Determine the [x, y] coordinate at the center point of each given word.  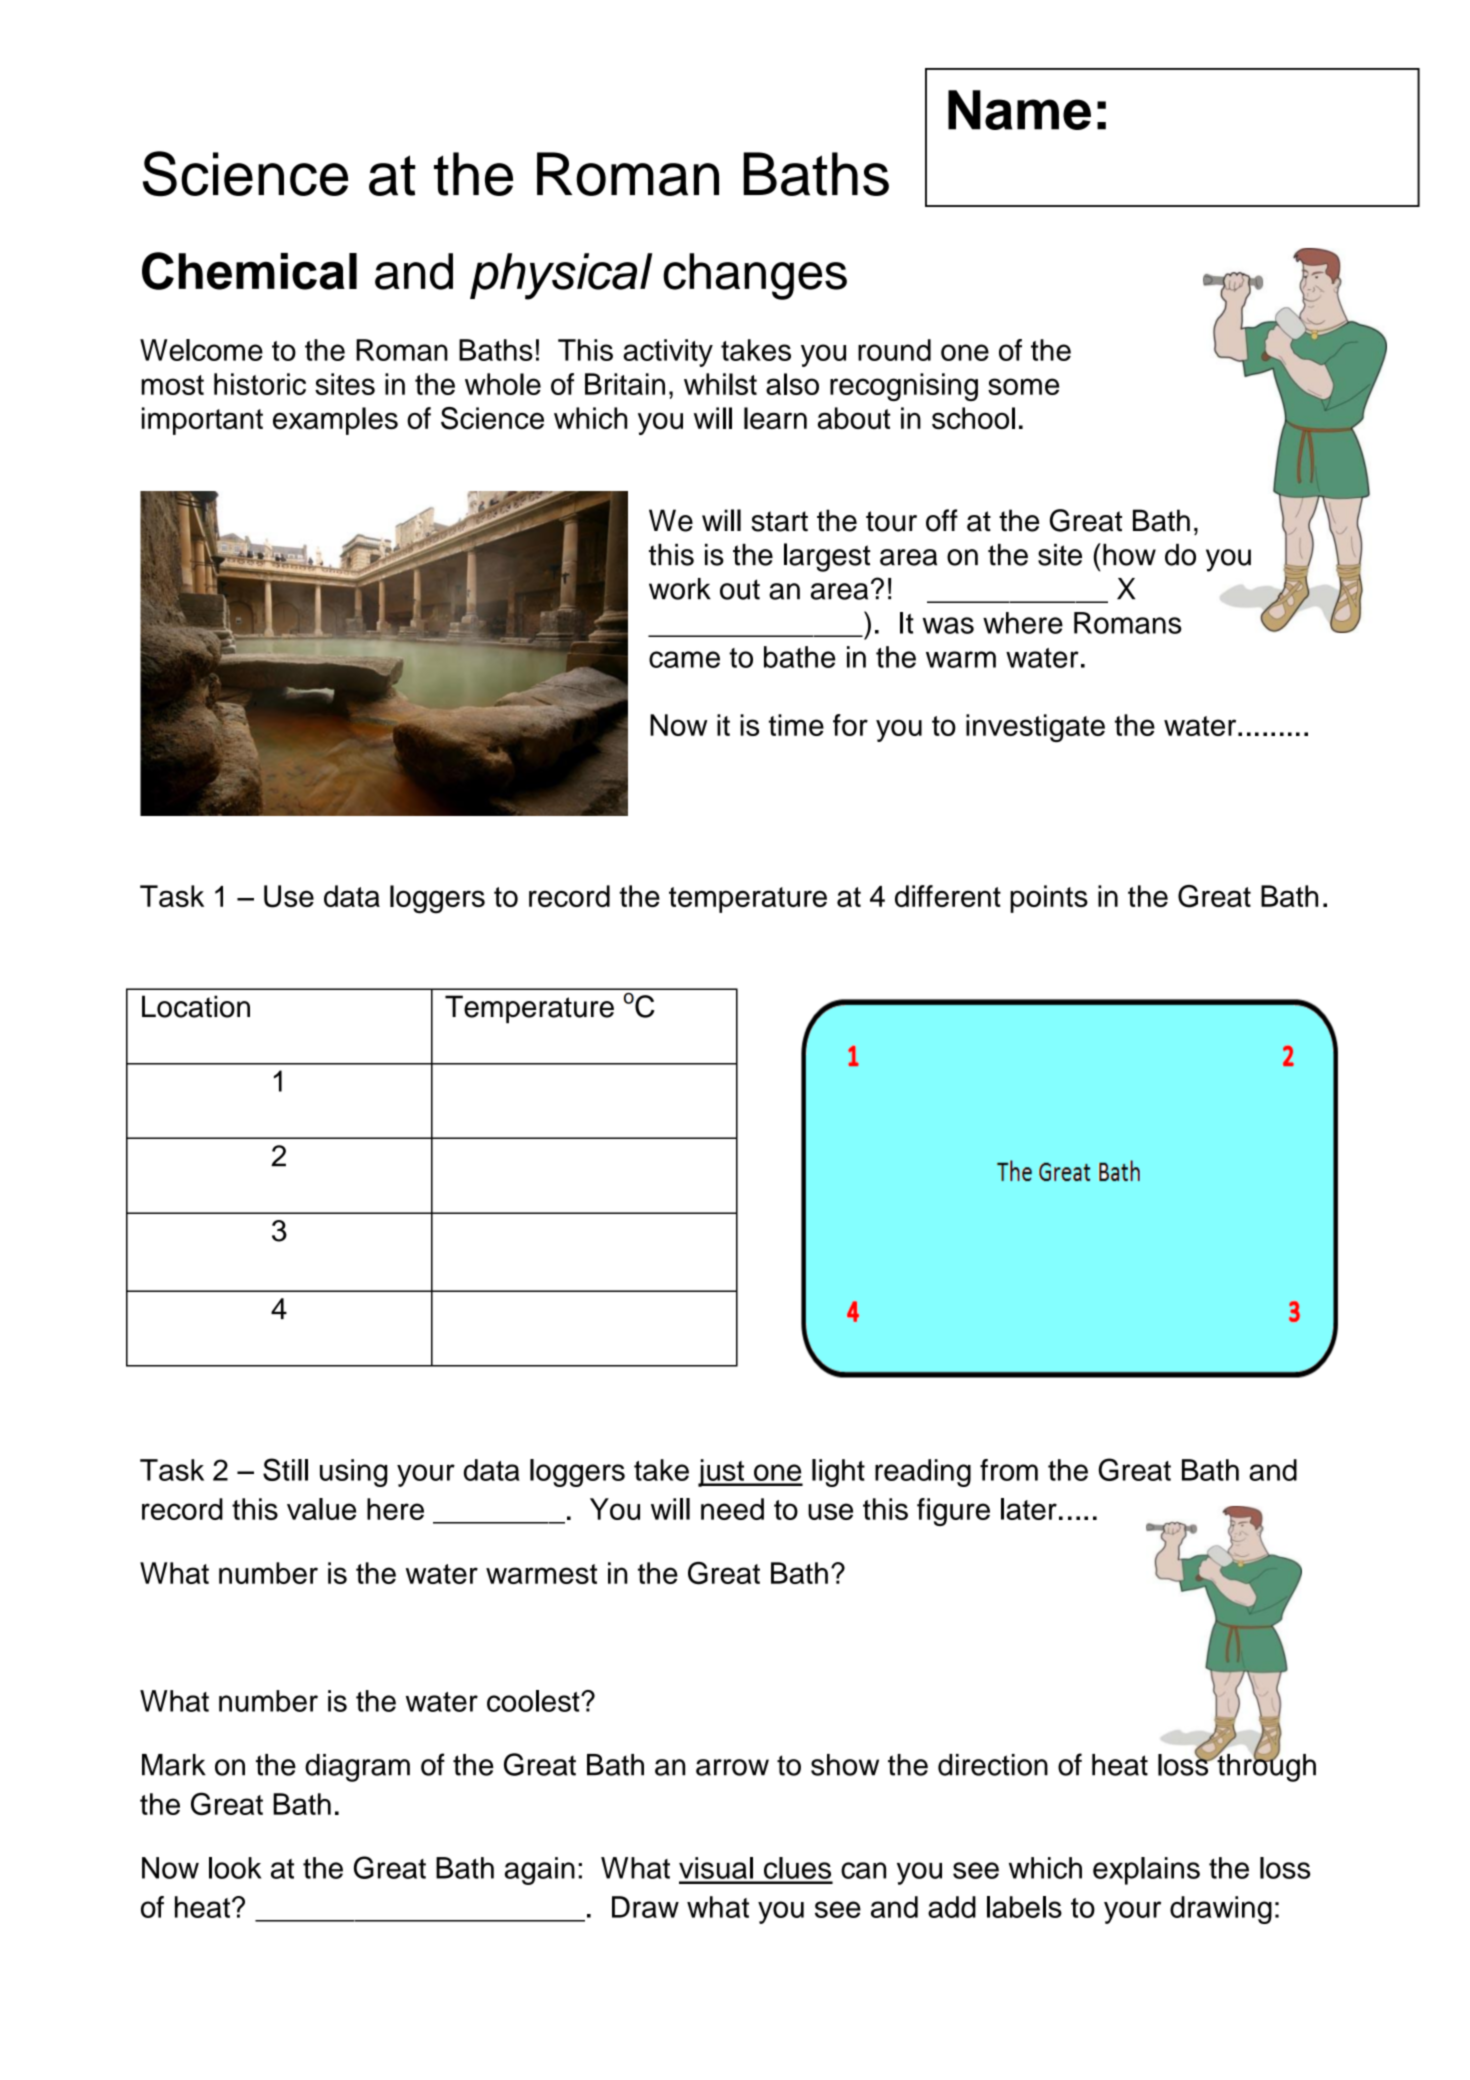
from [1009, 1470]
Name [1019, 110]
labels [1024, 1907]
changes [755, 276]
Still [285, 1469]
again [540, 1871]
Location [196, 1006]
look [235, 1868]
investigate [1035, 728]
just [722, 1473]
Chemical [249, 271]
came [684, 659]
